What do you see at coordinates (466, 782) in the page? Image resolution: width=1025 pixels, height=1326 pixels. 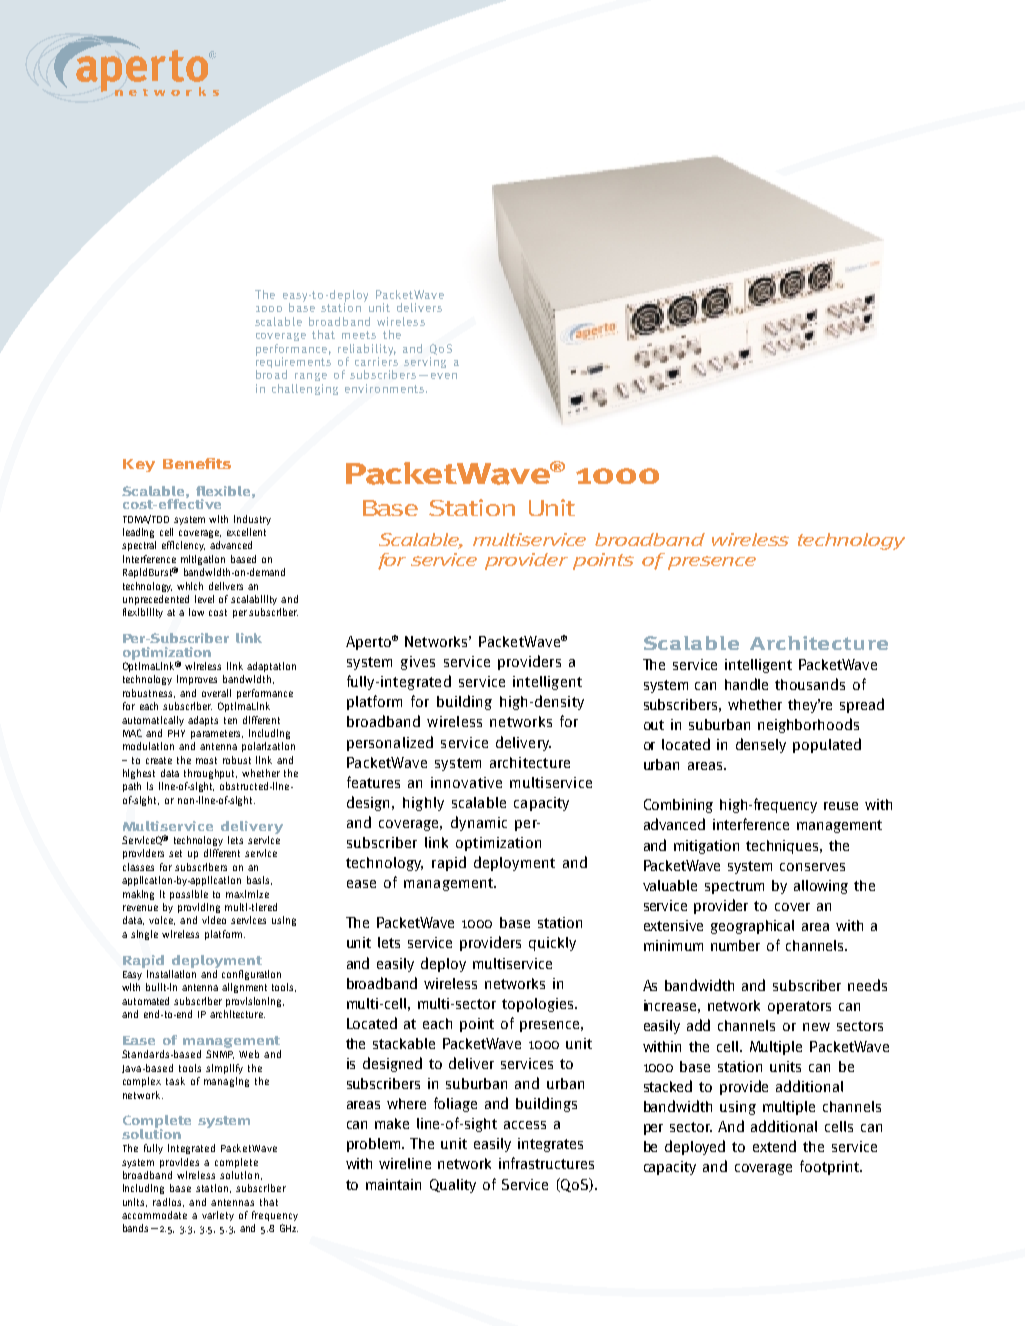 I see `innovative` at bounding box center [466, 782].
